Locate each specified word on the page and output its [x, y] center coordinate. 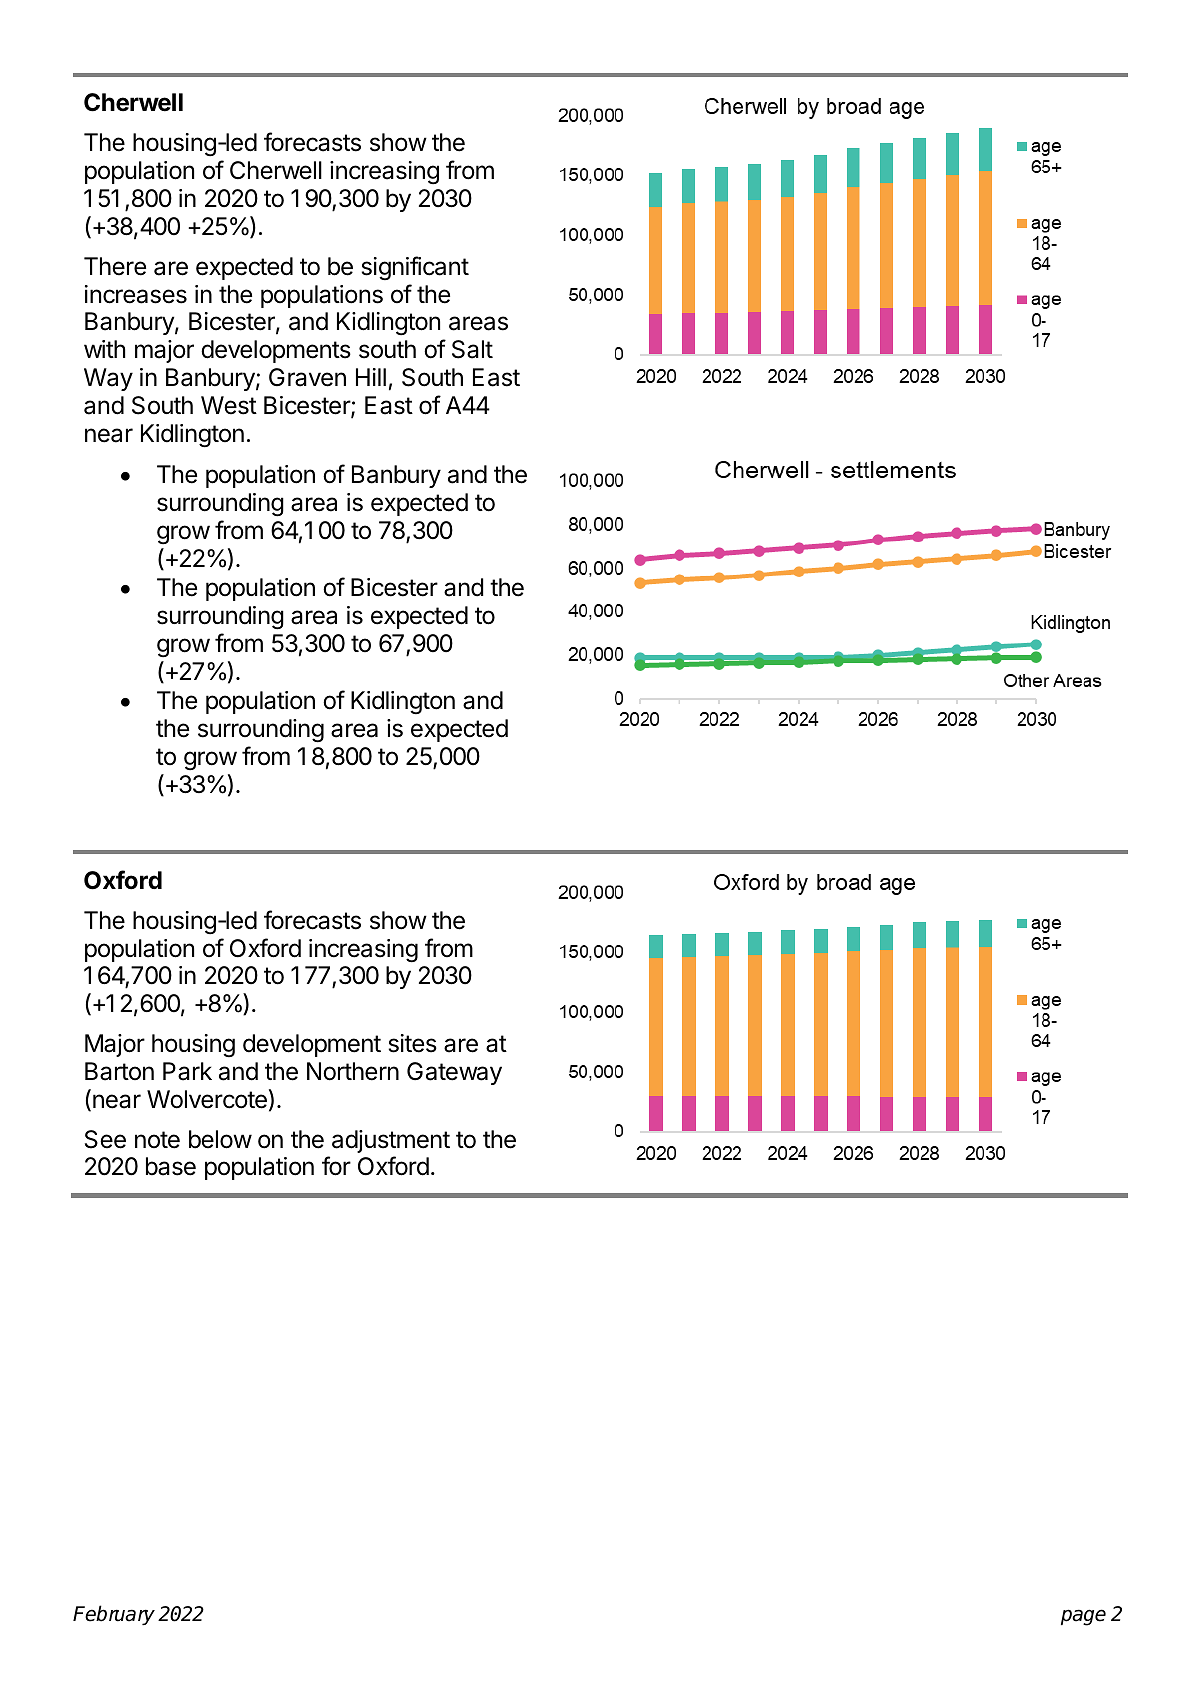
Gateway [454, 1073]
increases [136, 294]
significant [415, 268]
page [1083, 1617]
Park [187, 1071]
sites [413, 1043]
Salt [472, 349]
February [114, 1615]
